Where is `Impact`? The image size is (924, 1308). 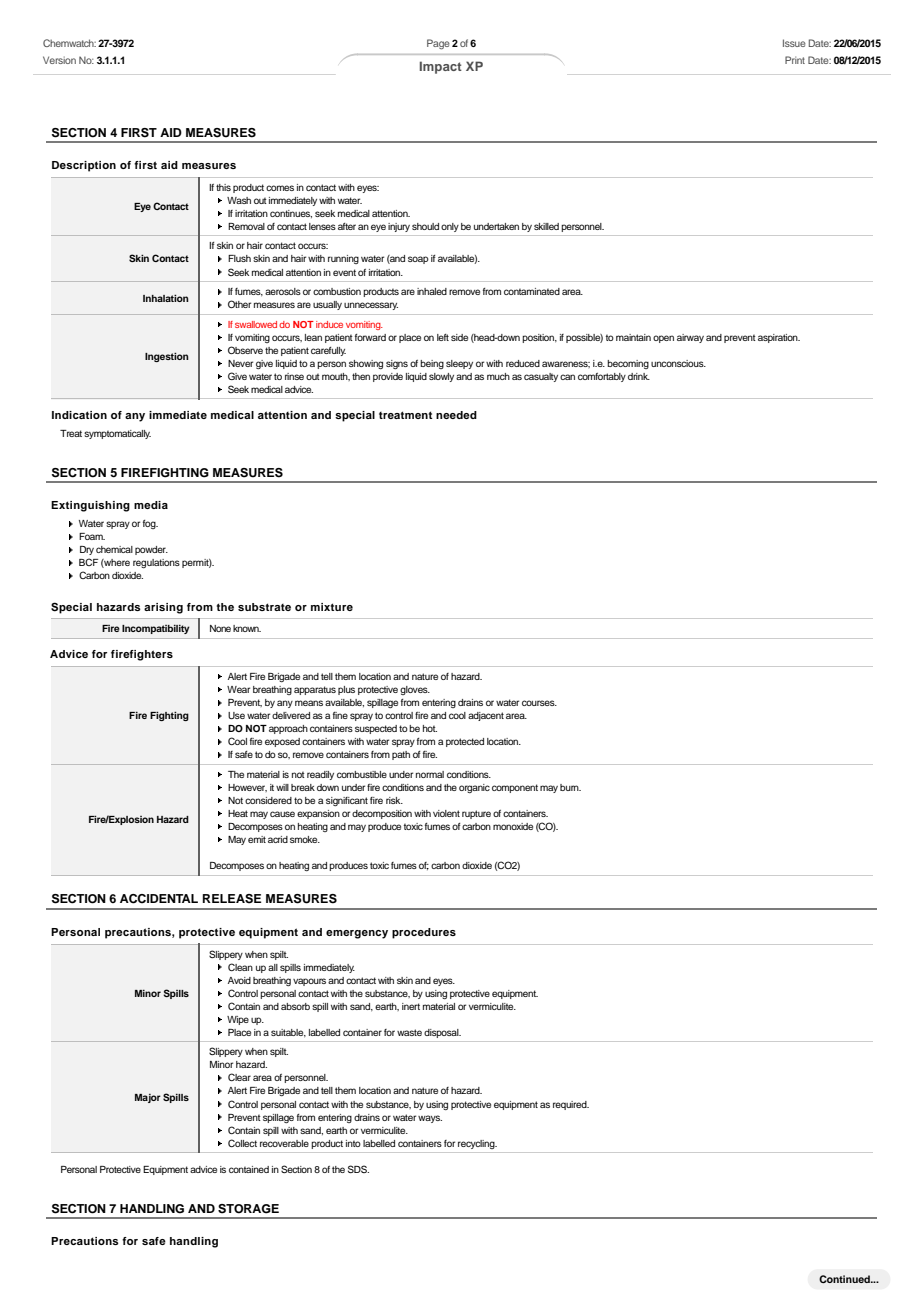
Impact is located at coordinates (441, 67).
